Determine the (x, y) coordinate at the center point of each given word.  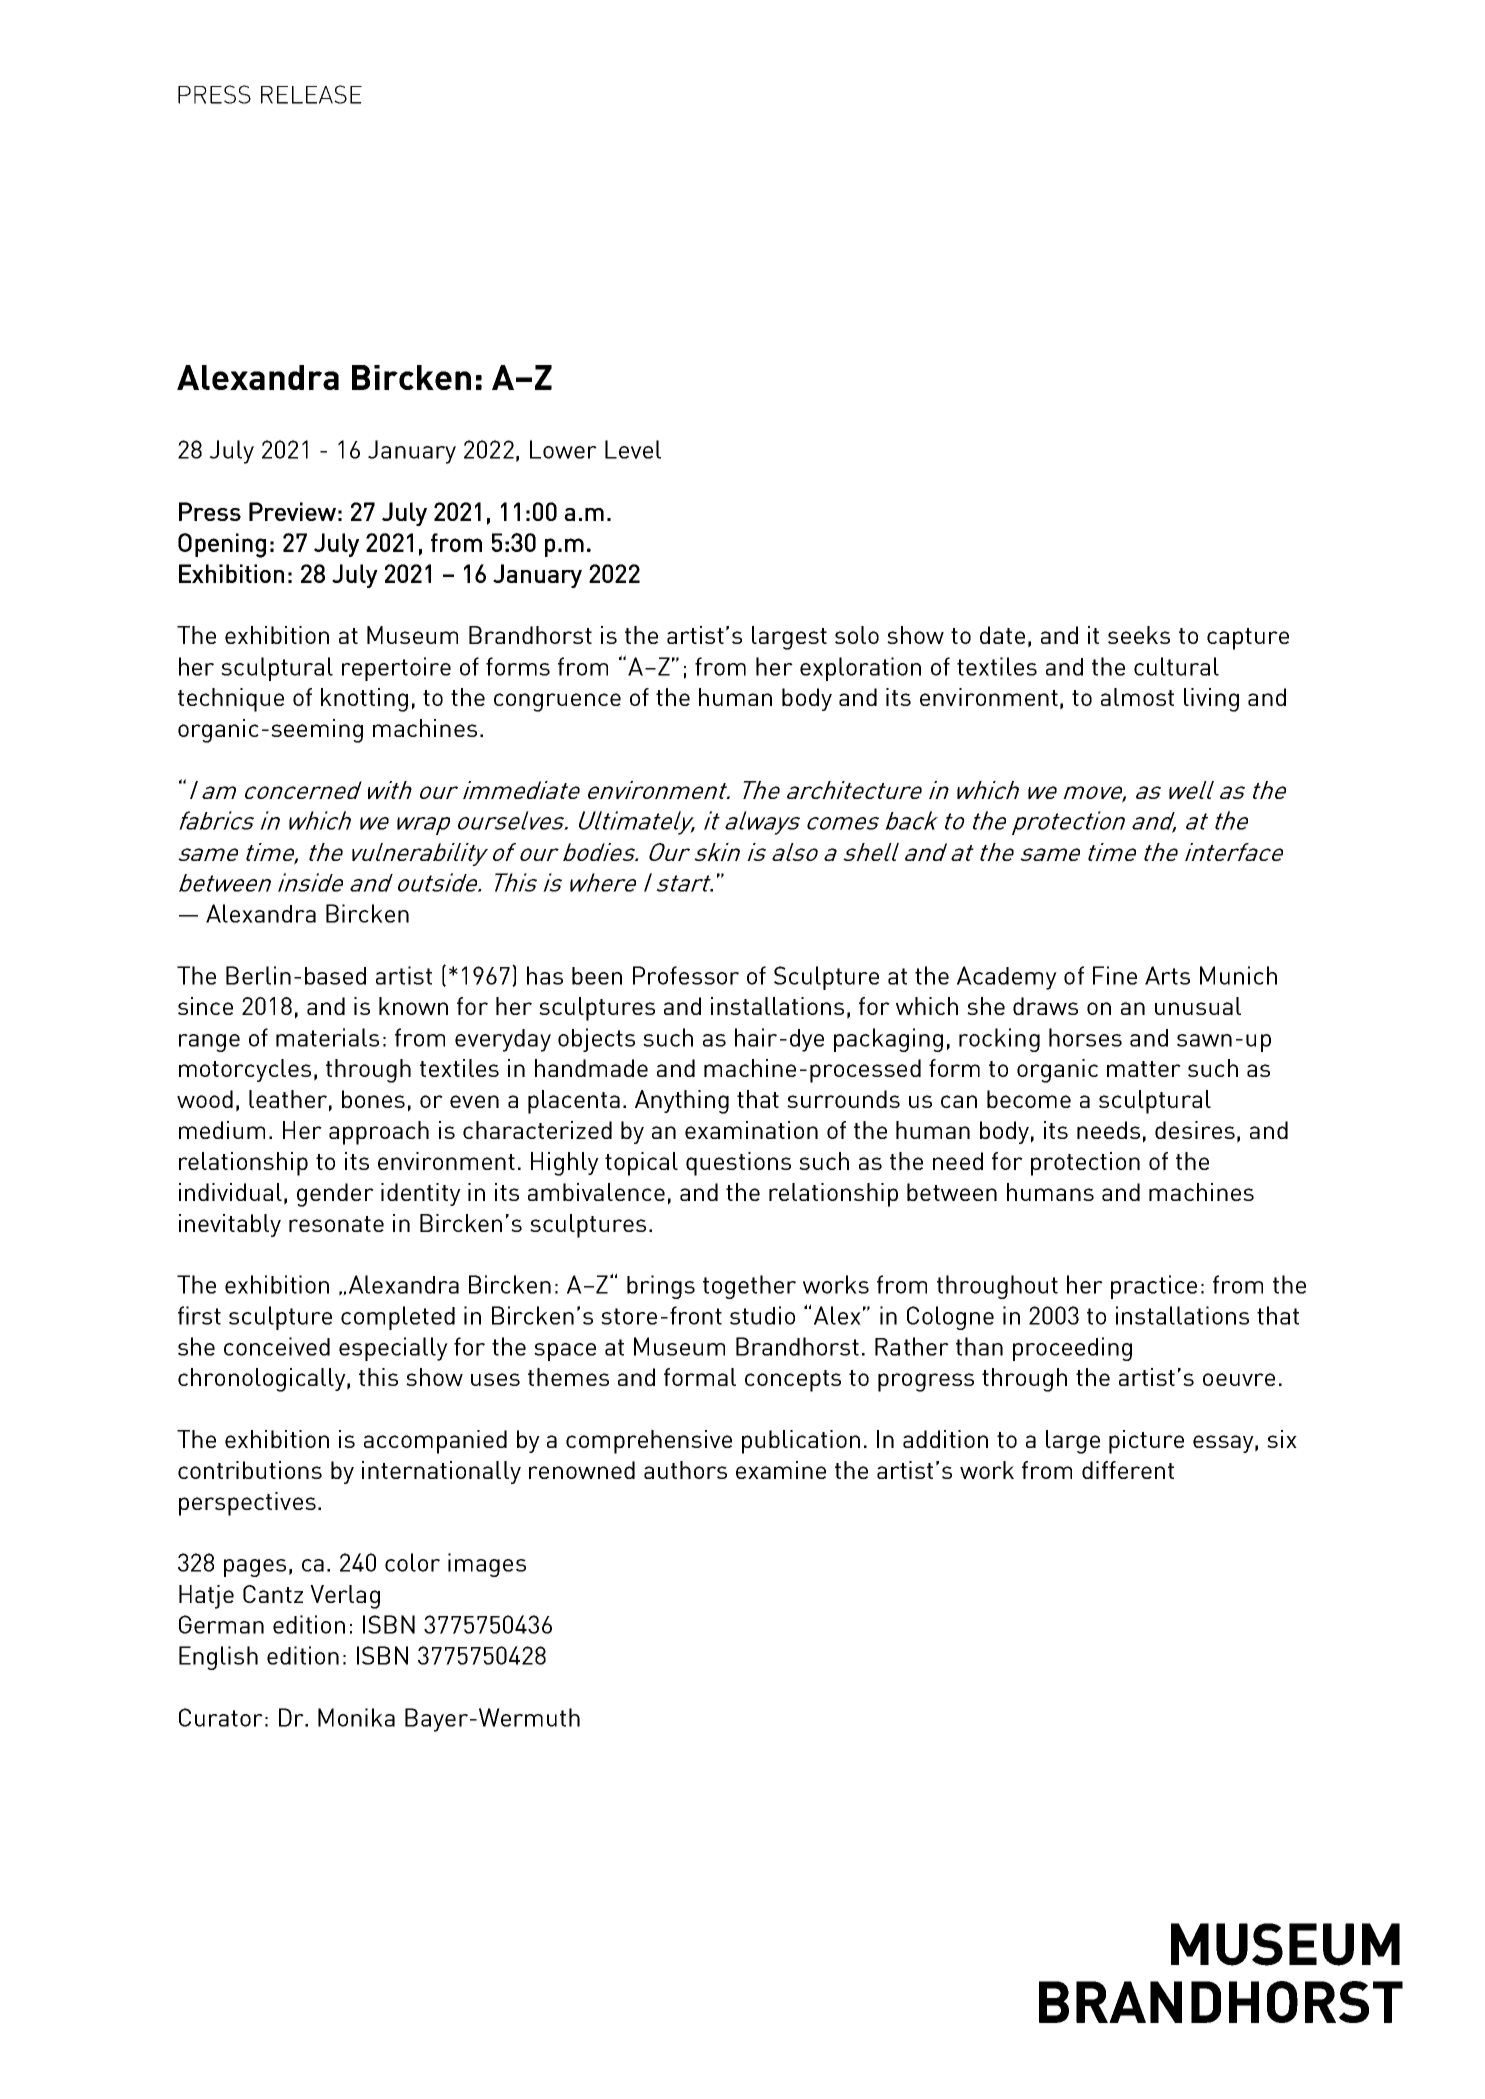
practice (1154, 1287)
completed (398, 1318)
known (413, 1006)
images (487, 1565)
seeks (1139, 635)
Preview (292, 511)
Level (633, 449)
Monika (356, 1717)
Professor (686, 975)
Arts (1167, 975)
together (749, 1287)
